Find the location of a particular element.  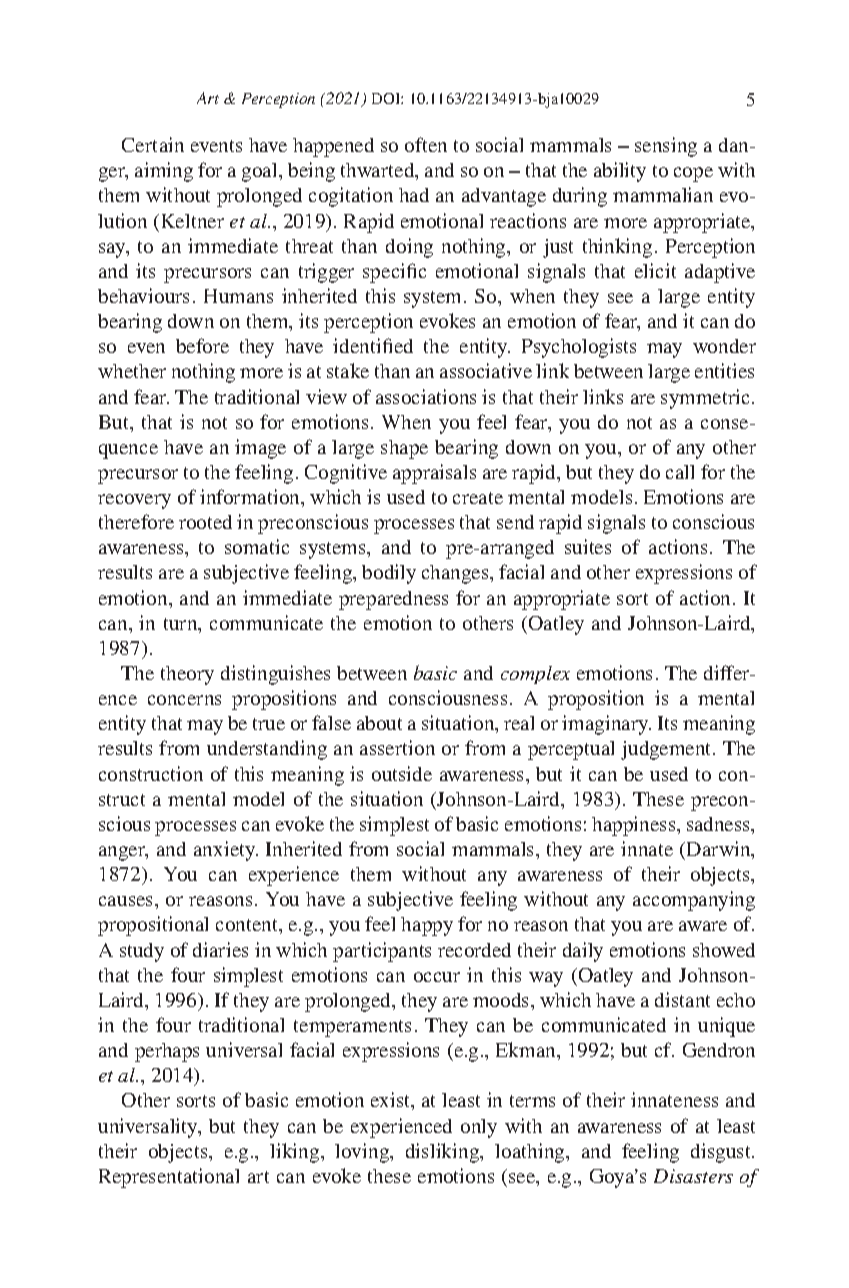

Certain is located at coordinates (153, 144).
